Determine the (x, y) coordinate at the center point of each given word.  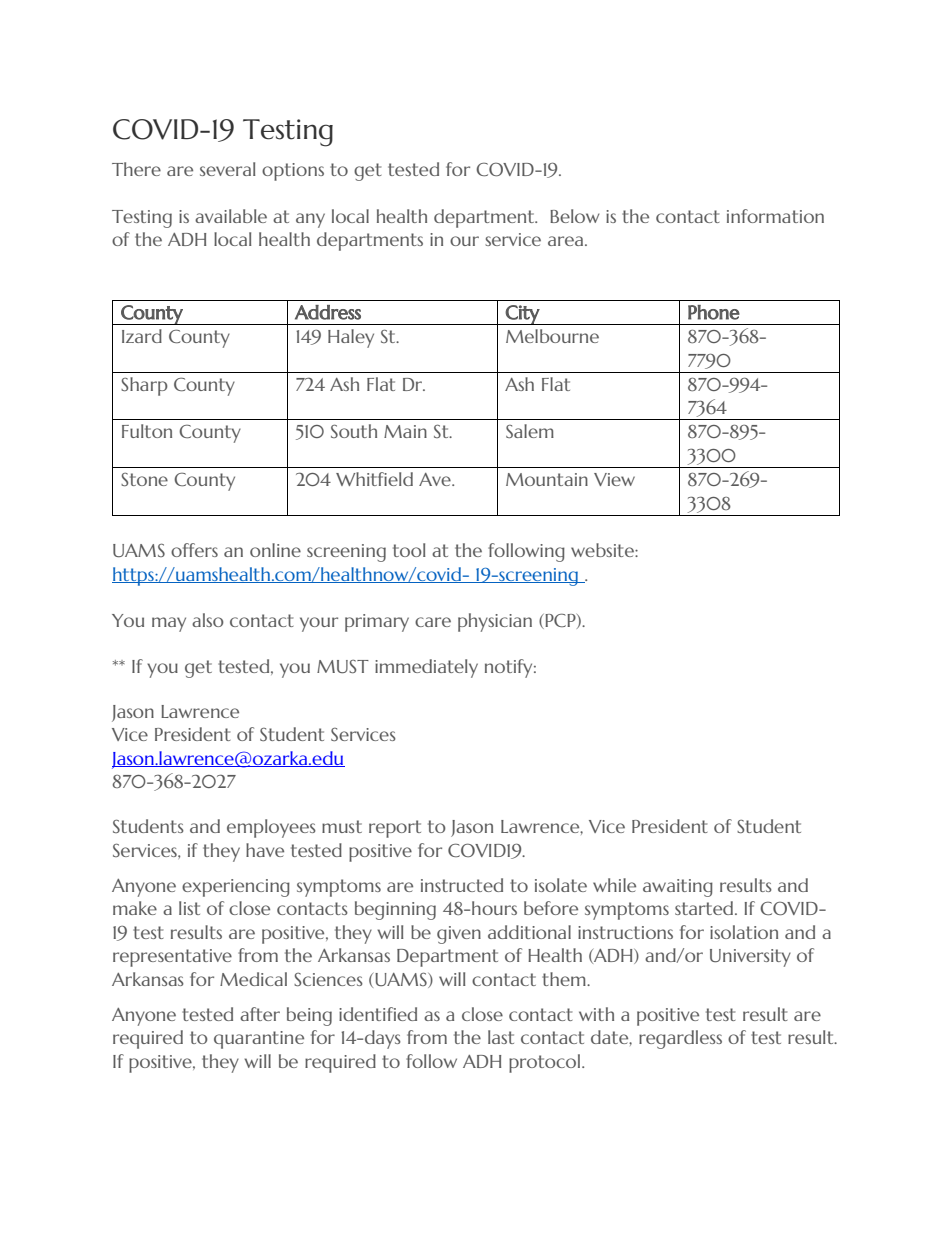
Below (575, 216)
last (501, 1037)
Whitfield (374, 479)
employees (271, 828)
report (395, 829)
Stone (144, 479)
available (231, 216)
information (775, 216)
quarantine (259, 1040)
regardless (680, 1039)
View (614, 479)
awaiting (678, 888)
